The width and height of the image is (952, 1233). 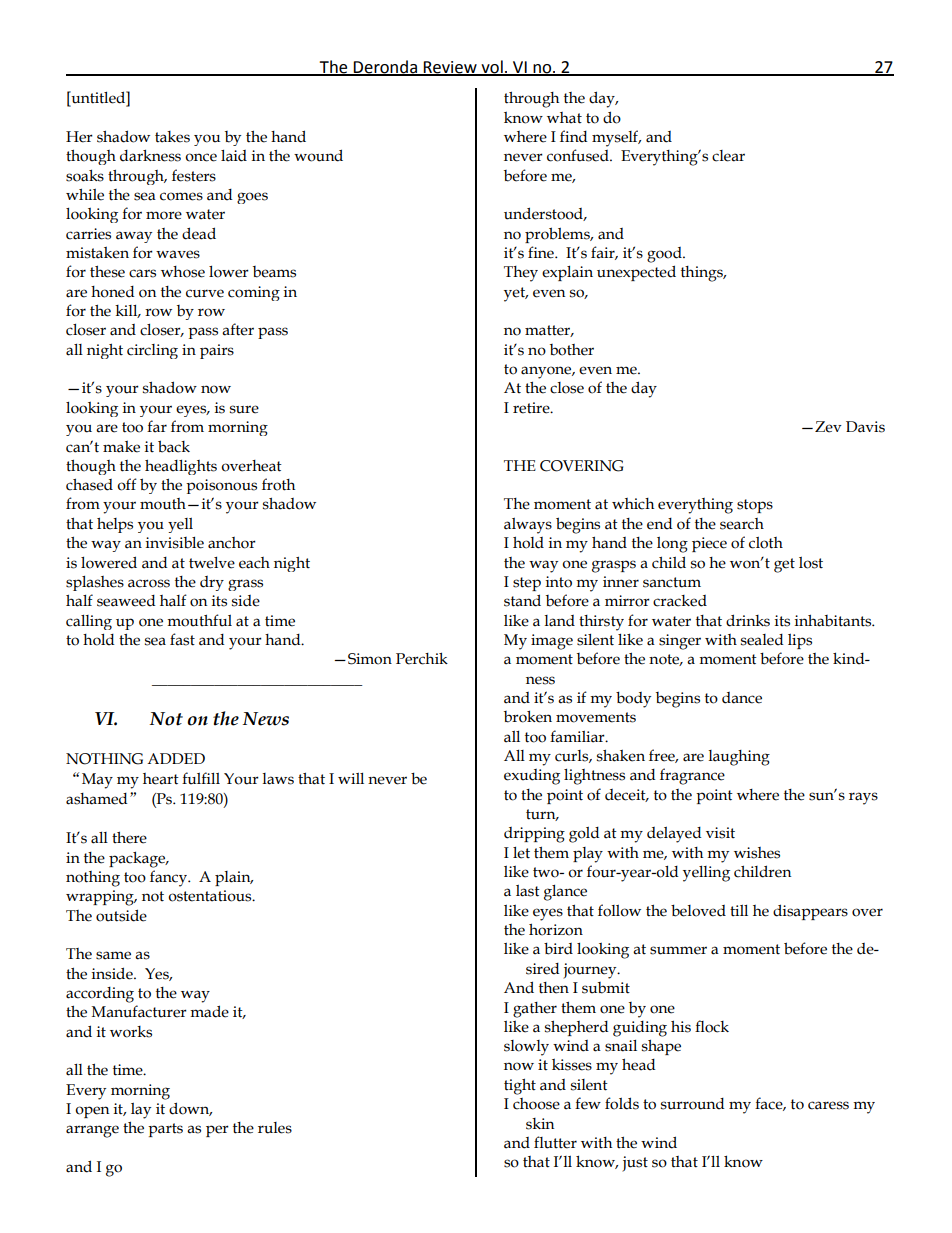 What do you see at coordinates (522, 600) in the image?
I see `stand` at bounding box center [522, 600].
